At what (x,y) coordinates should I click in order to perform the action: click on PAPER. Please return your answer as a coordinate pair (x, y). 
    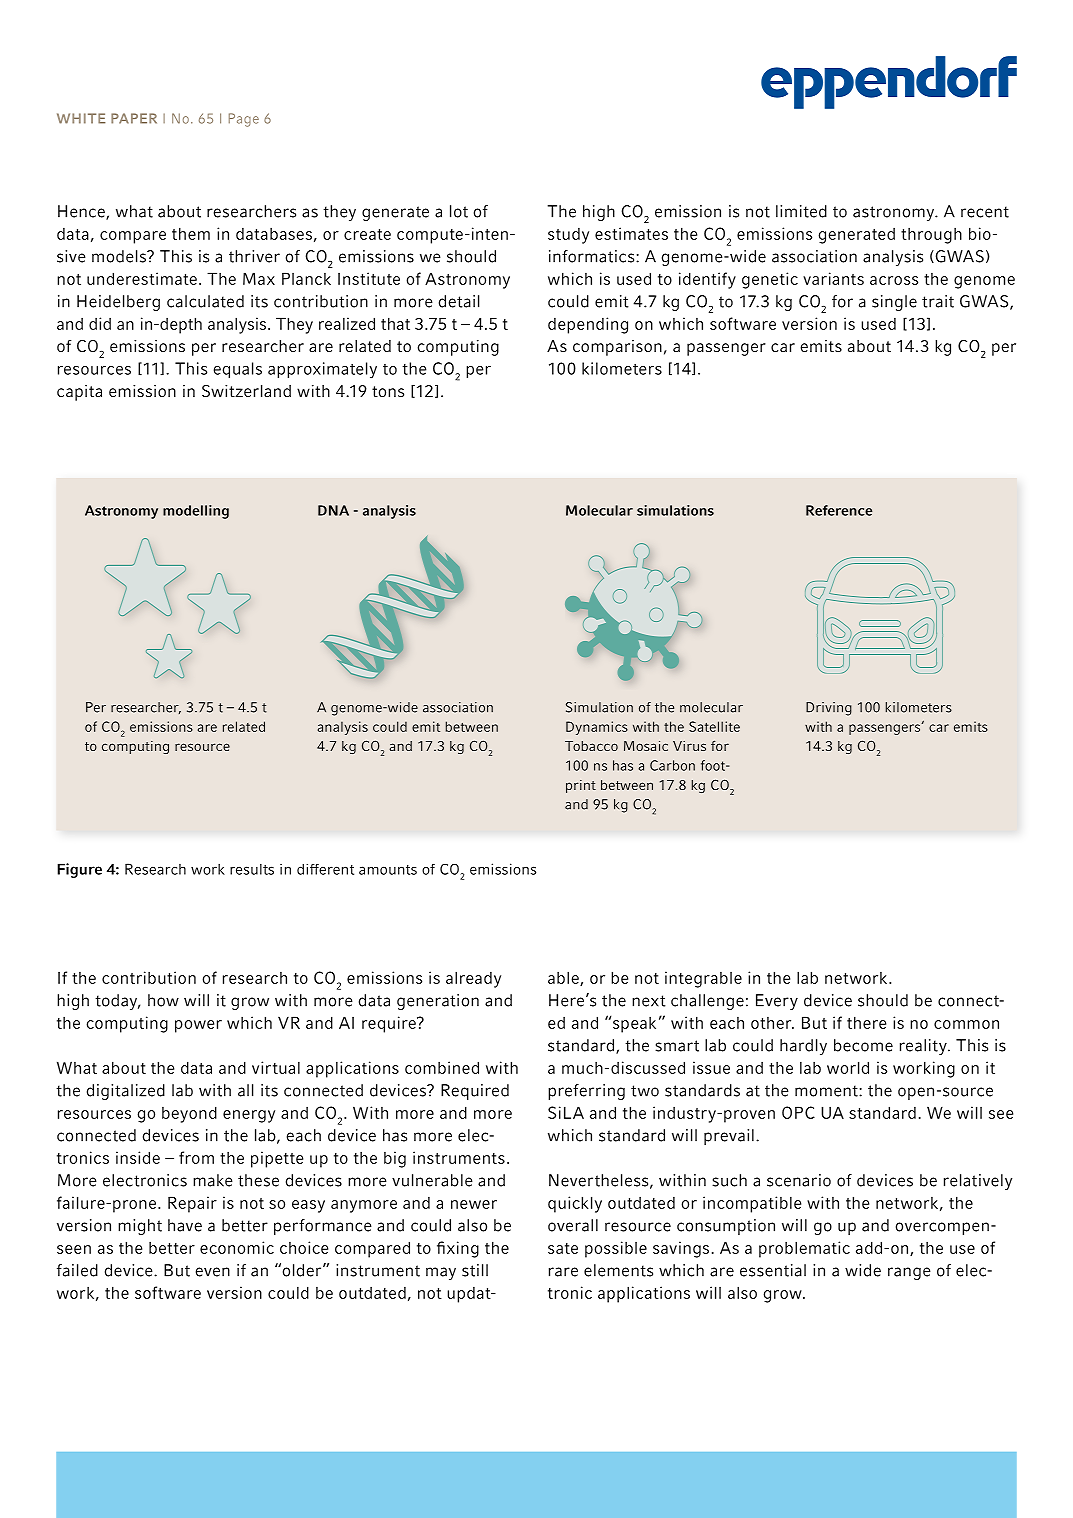
    Looking at the image, I should click on (134, 118).
